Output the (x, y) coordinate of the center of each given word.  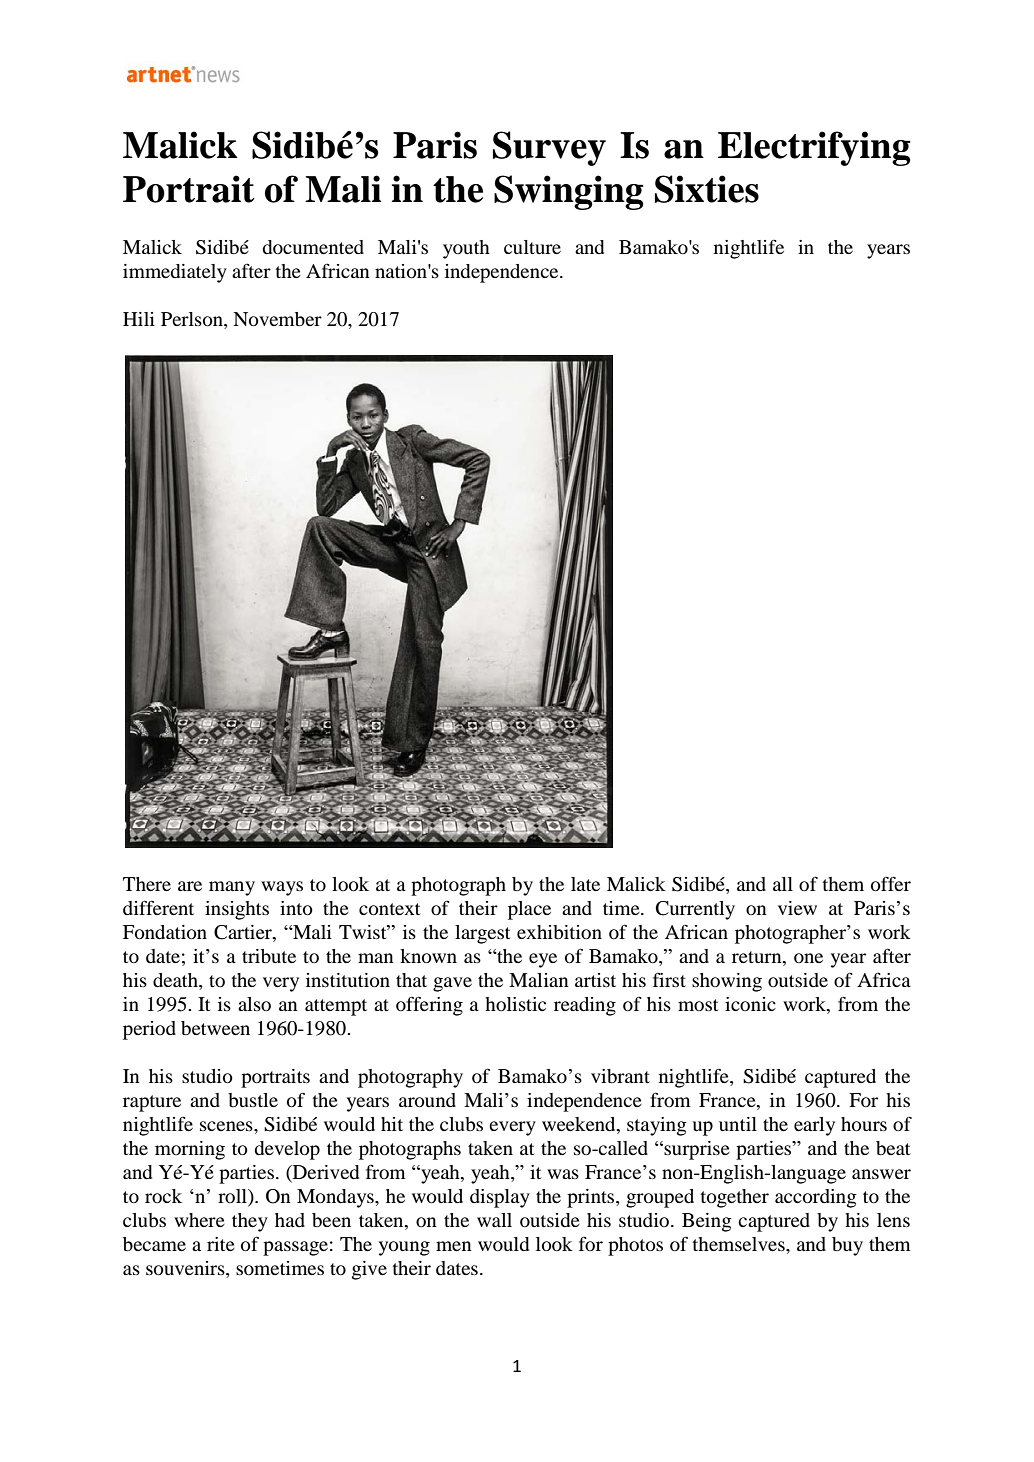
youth (466, 249)
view (797, 908)
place (529, 910)
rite (221, 1244)
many (232, 888)
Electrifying (814, 148)
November (277, 319)
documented (313, 247)
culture (532, 247)
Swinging (569, 192)
